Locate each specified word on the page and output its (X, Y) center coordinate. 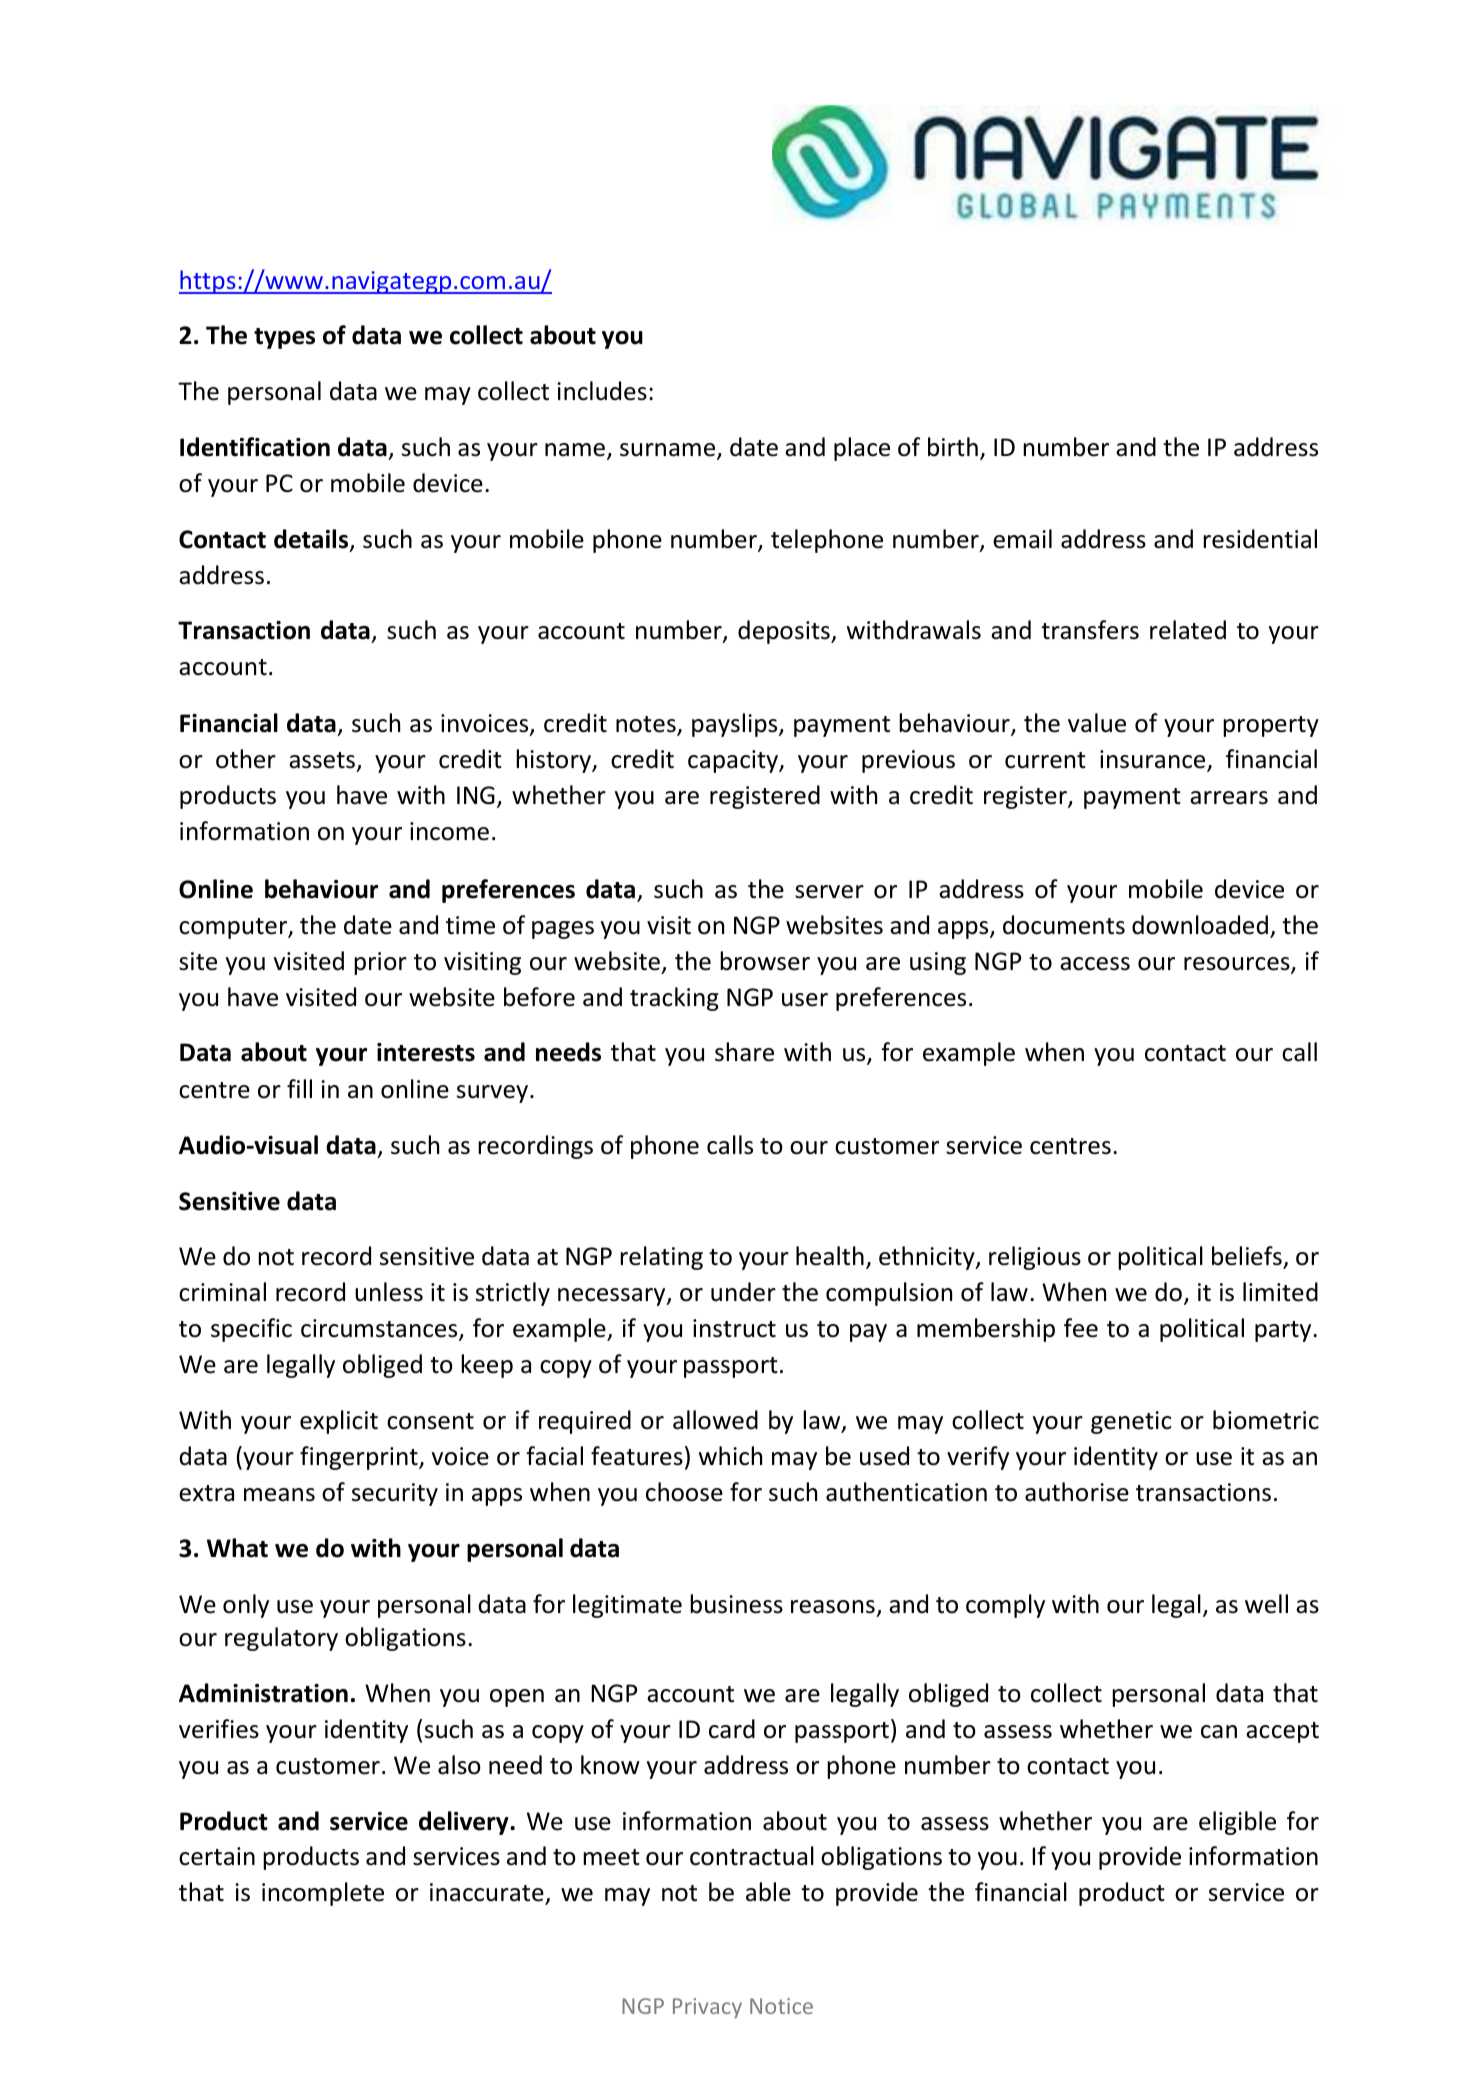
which (730, 1456)
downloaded (1200, 925)
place (862, 449)
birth (953, 447)
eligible (1237, 1823)
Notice (781, 2006)
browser (765, 961)
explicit (339, 1422)
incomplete (323, 1894)
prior (380, 963)
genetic (1131, 1422)
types (284, 338)
